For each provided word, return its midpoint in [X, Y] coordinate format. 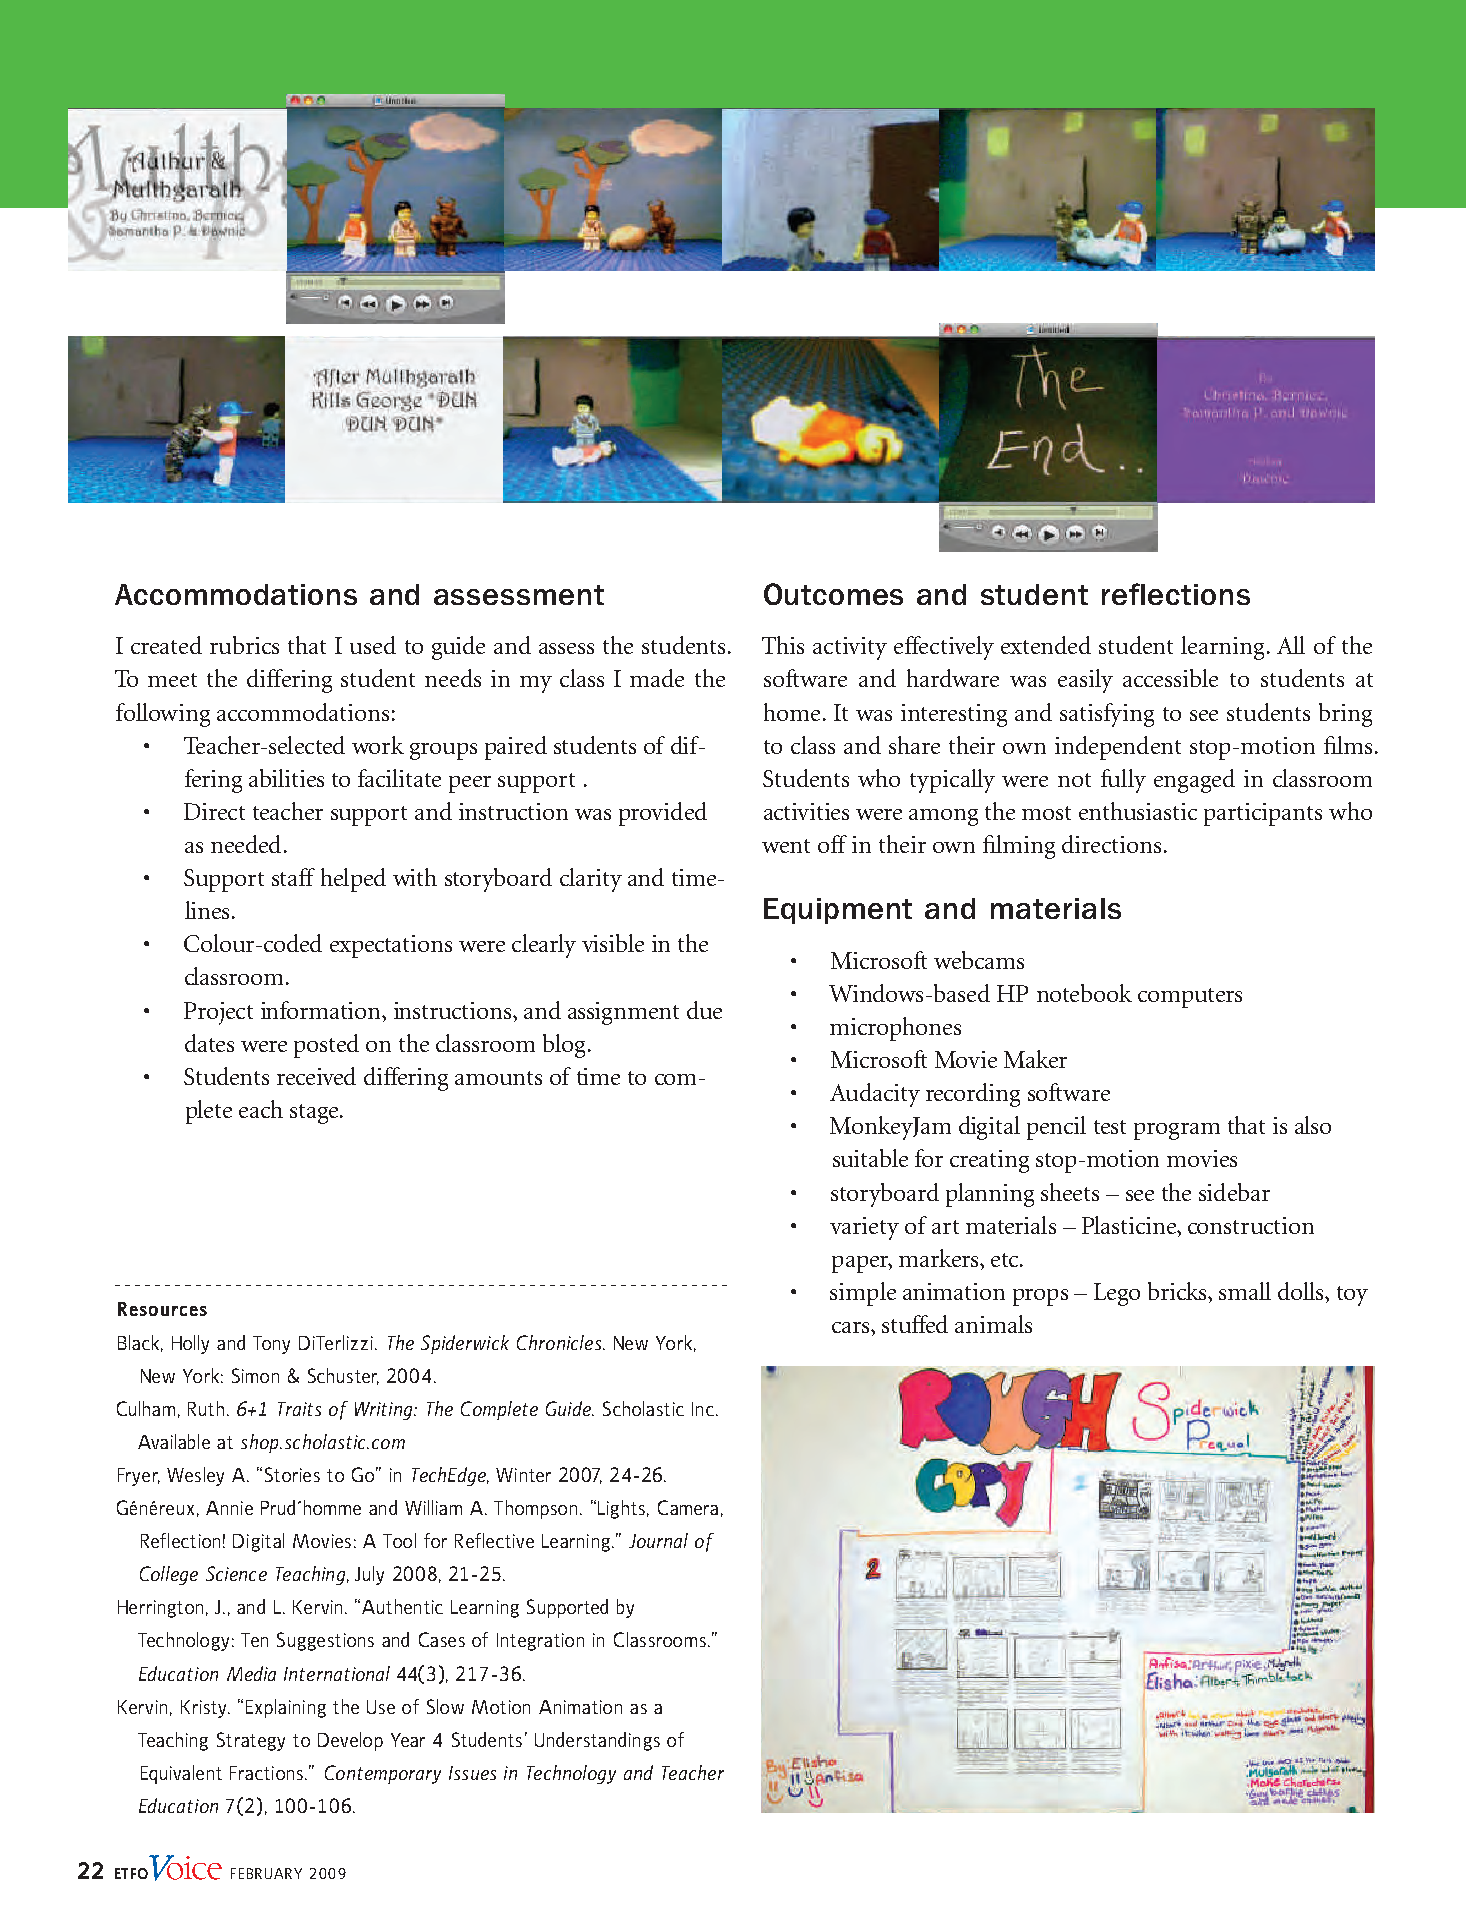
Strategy [251, 1741]
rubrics [244, 645]
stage [314, 1114]
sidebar [1234, 1192]
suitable [870, 1158]
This [783, 645]
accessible [1170, 678]
